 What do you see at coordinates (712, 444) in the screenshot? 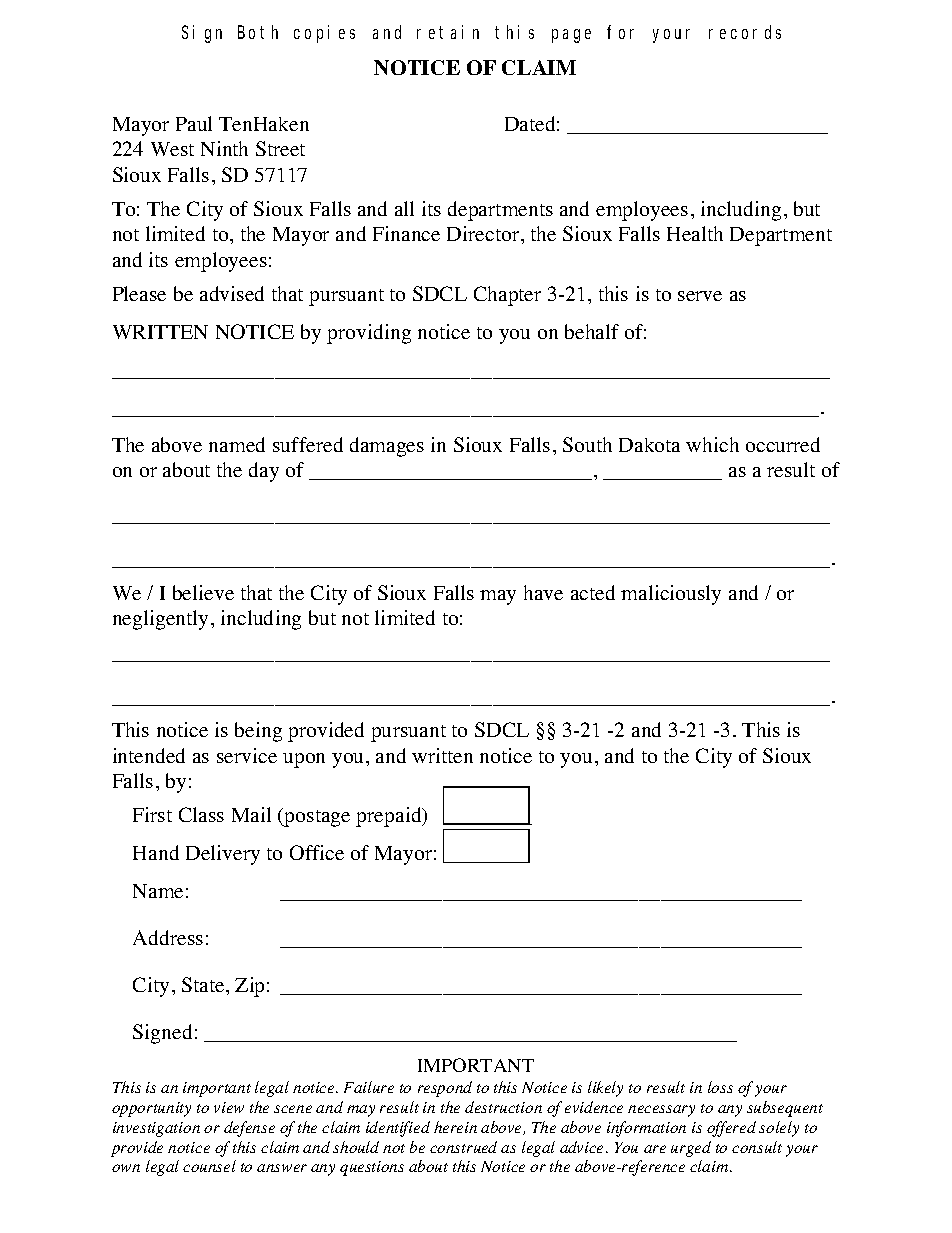
I see `which` at bounding box center [712, 444].
